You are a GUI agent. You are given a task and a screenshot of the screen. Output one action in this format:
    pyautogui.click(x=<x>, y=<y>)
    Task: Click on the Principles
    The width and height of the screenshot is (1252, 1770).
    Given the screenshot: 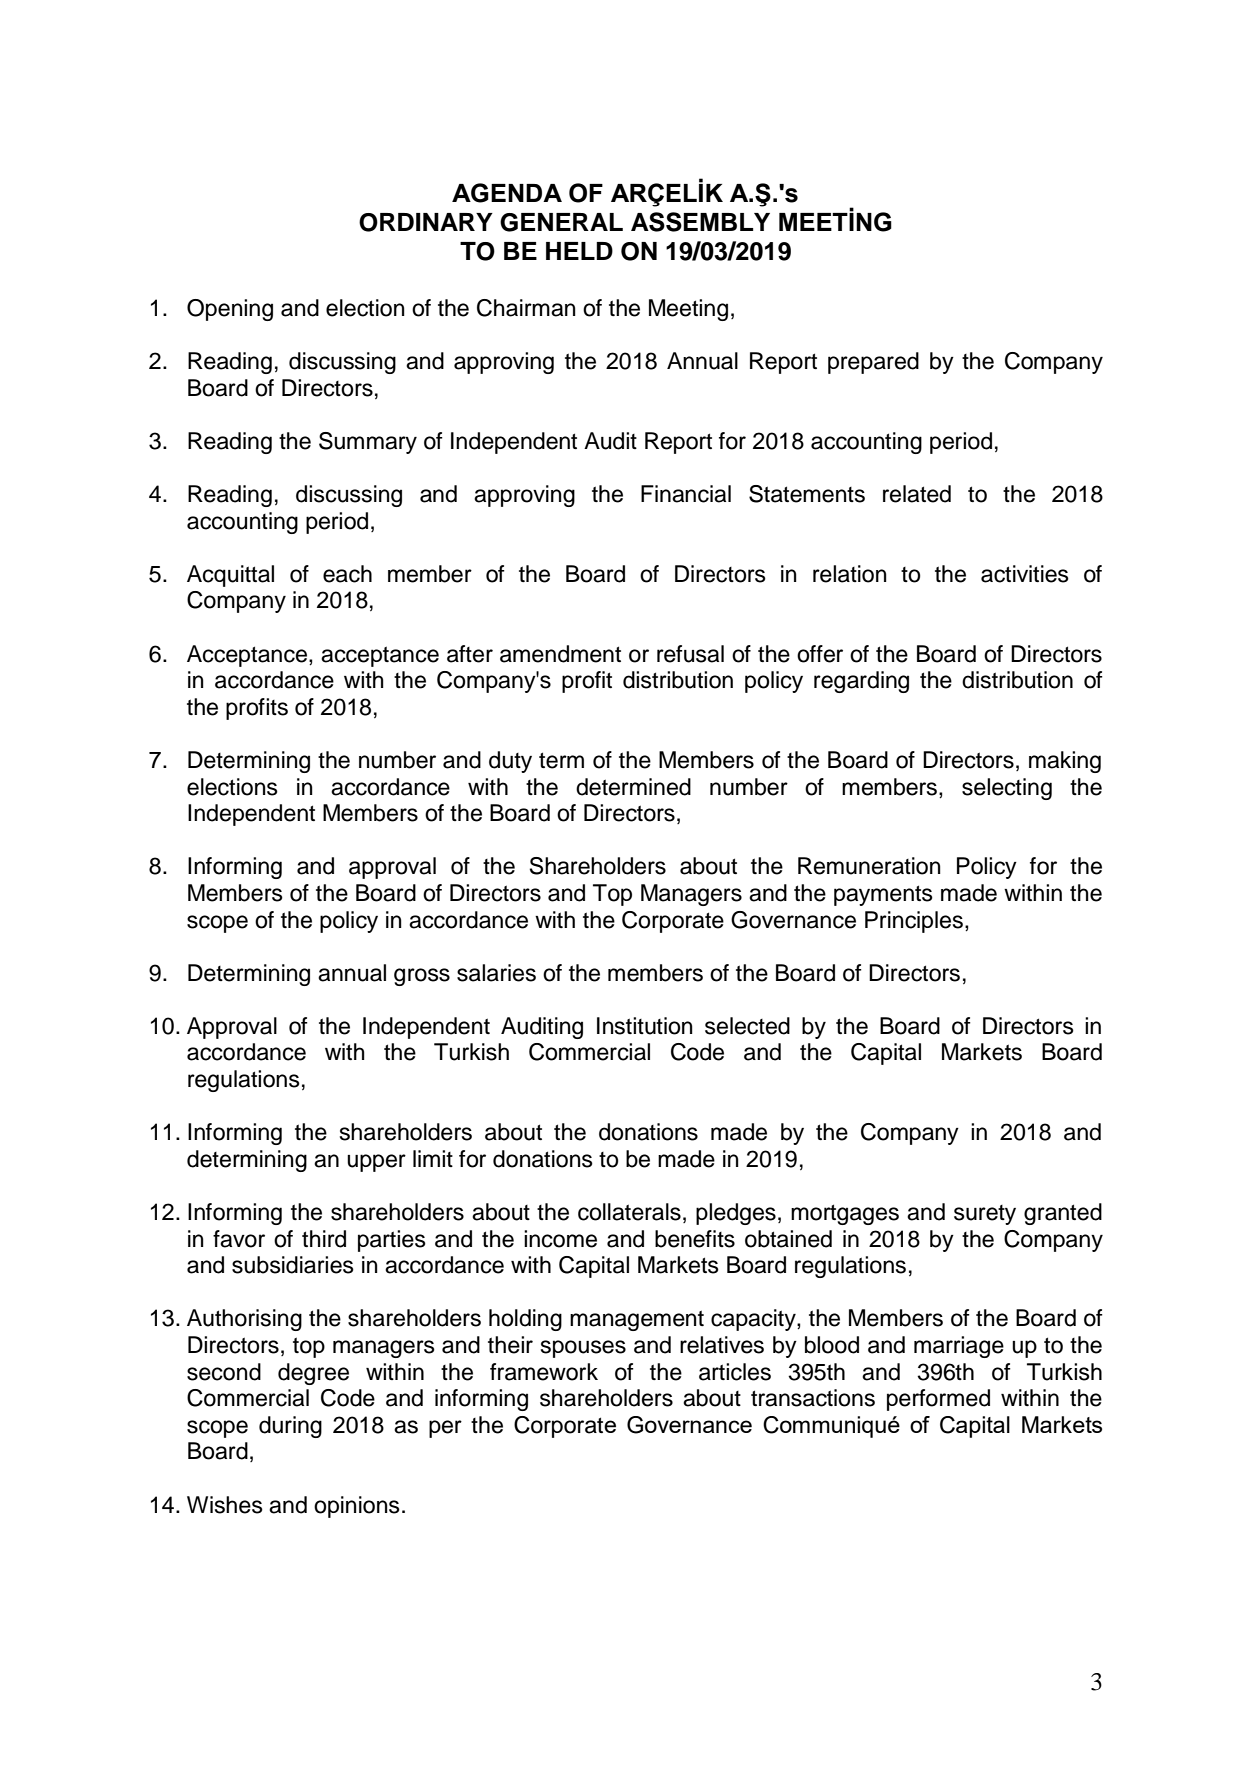 What is the action you would take?
    pyautogui.click(x=914, y=922)
